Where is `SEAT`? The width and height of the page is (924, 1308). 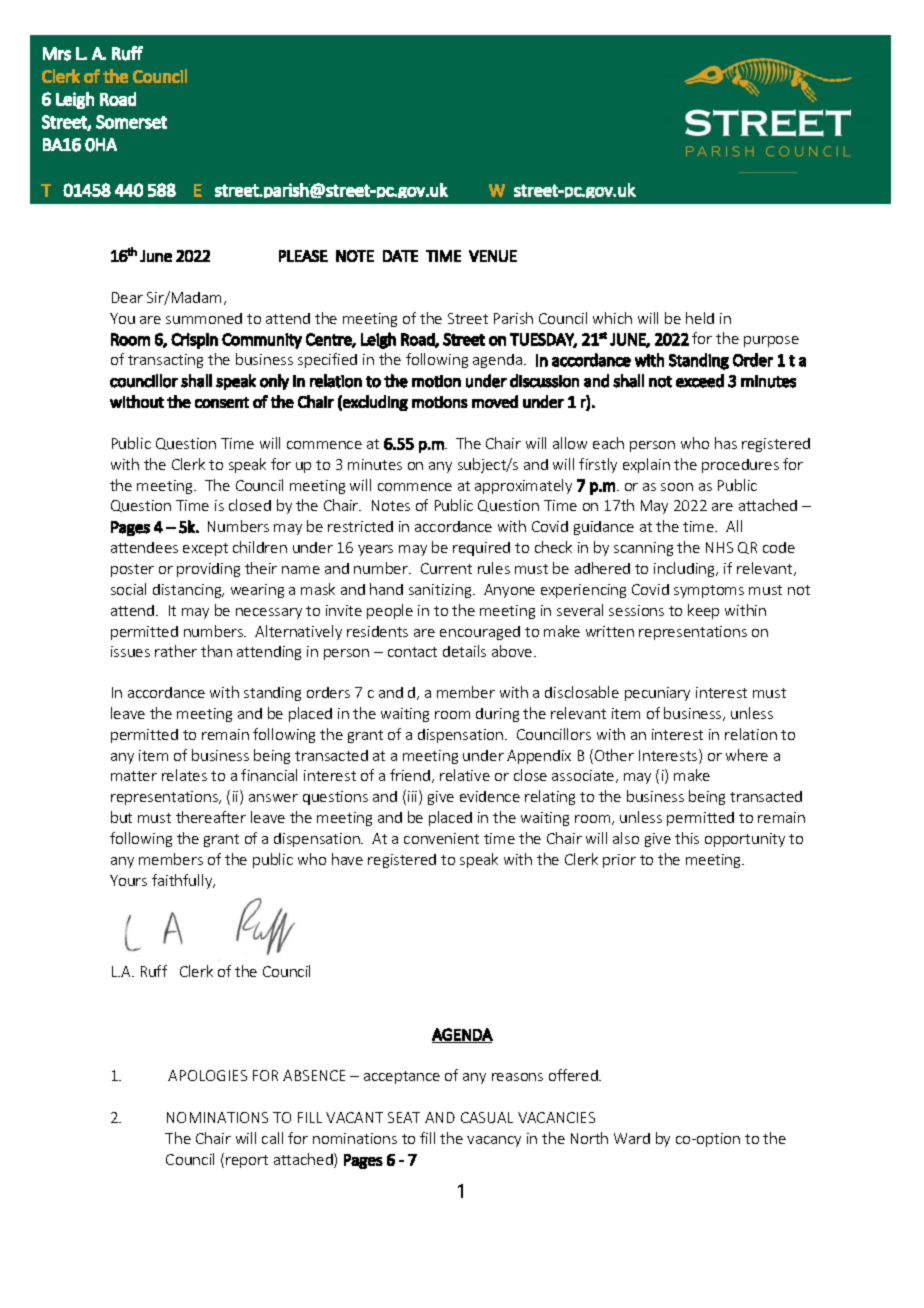
SEAT is located at coordinates (404, 1117).
